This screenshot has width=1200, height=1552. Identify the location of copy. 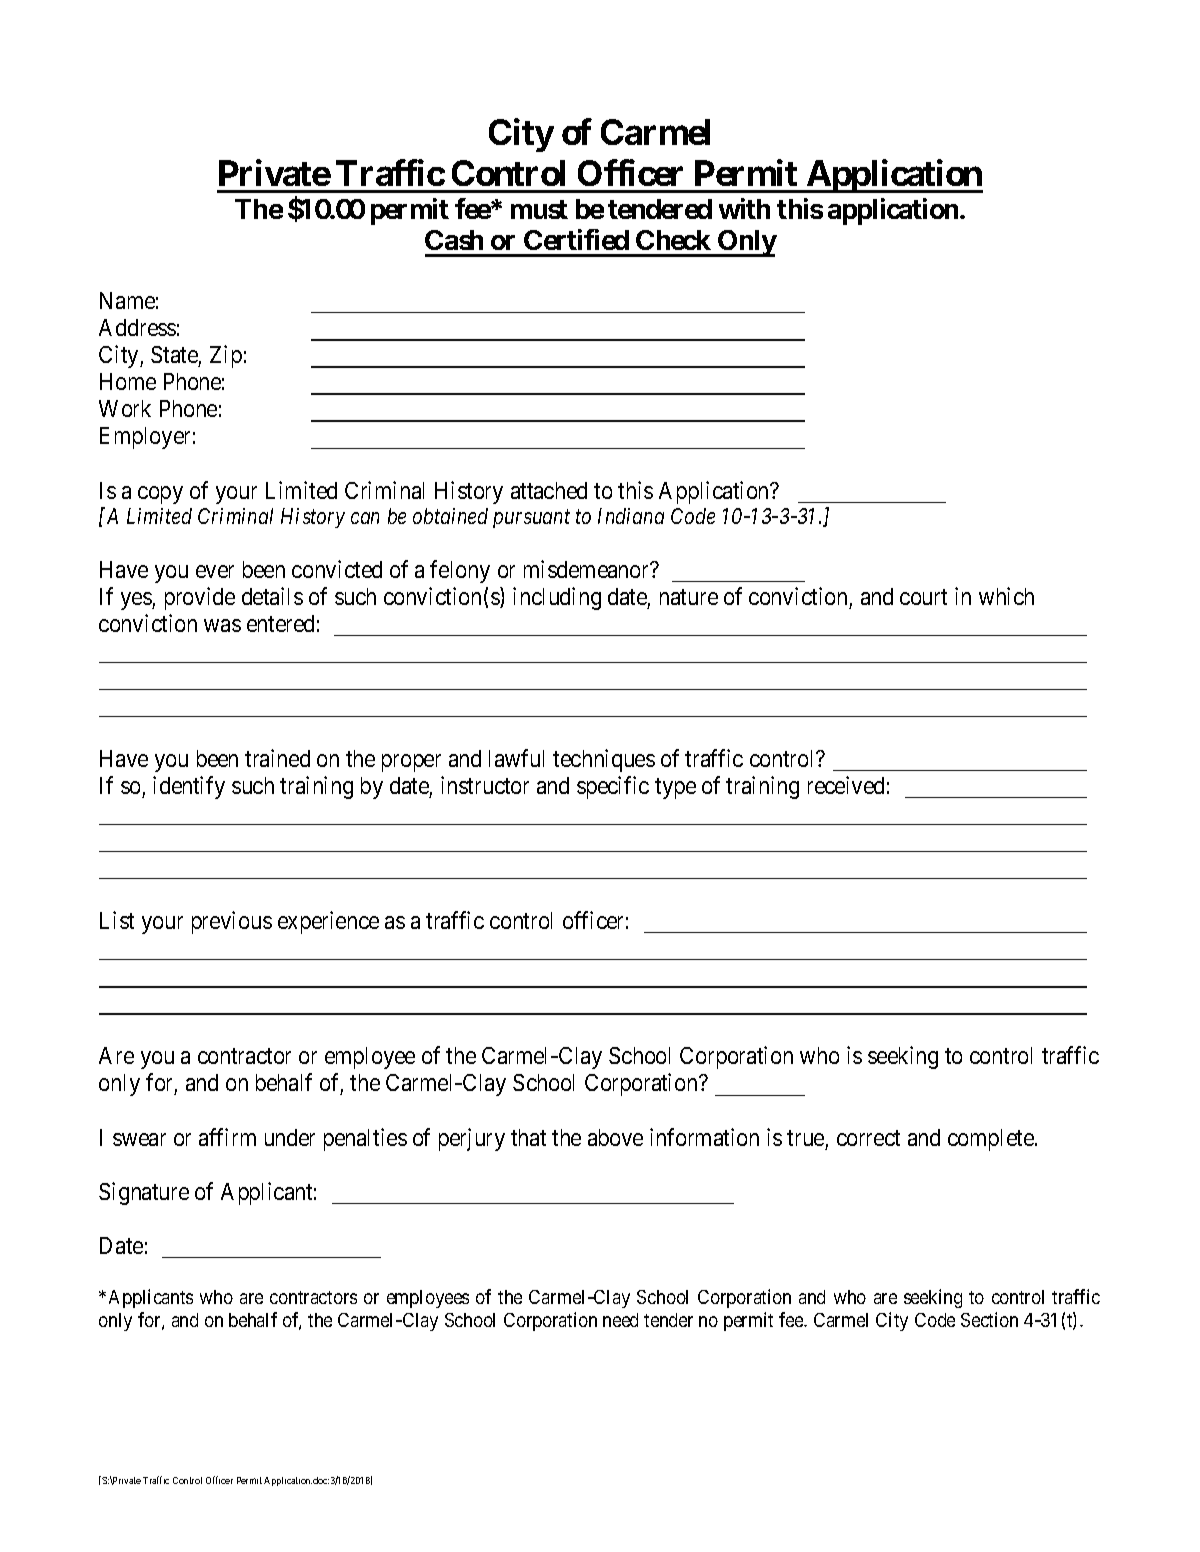
(160, 495).
